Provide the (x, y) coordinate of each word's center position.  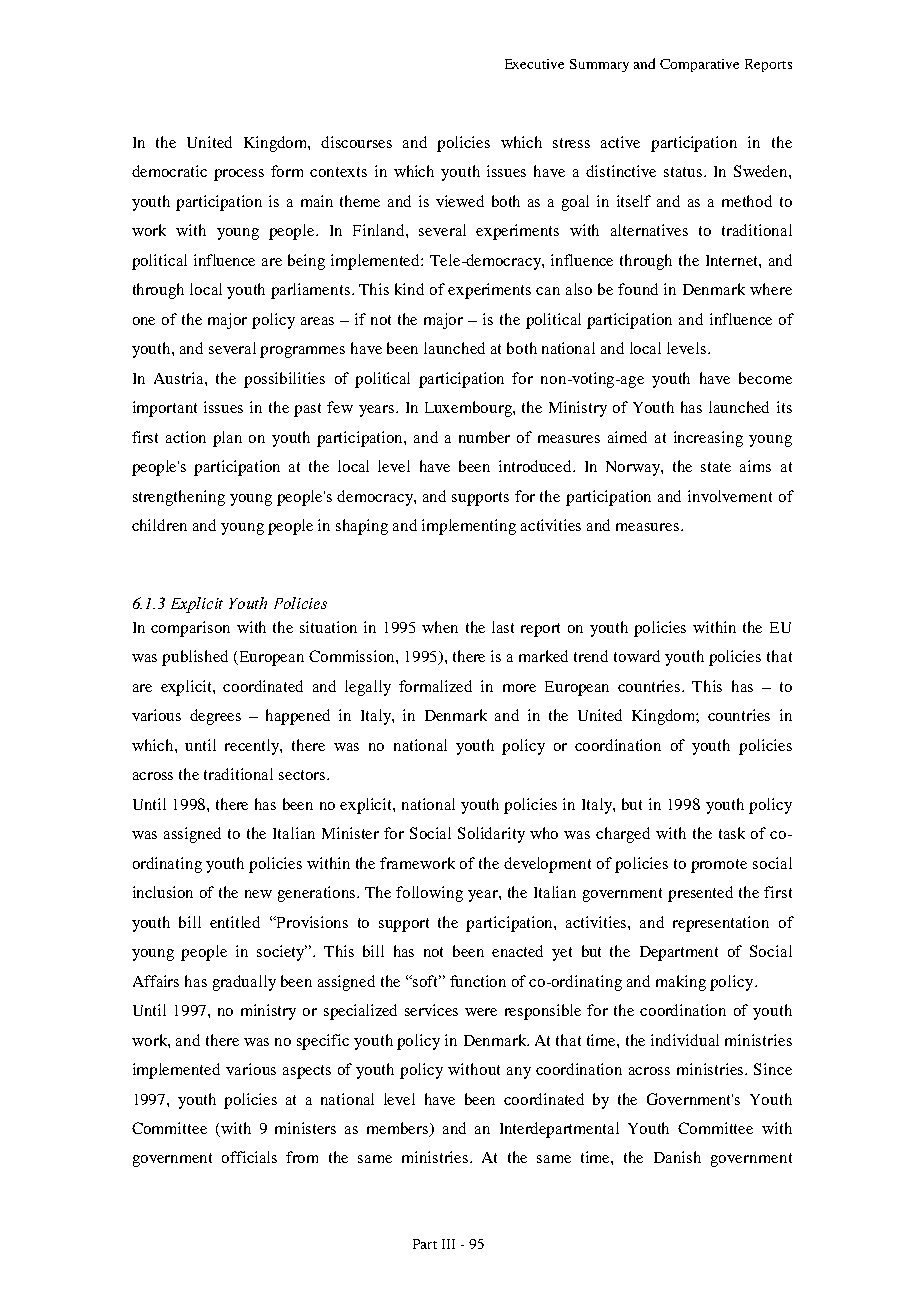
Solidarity (491, 835)
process (239, 175)
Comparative (699, 65)
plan (227, 439)
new (258, 894)
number (484, 437)
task (732, 833)
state (716, 467)
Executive (534, 64)
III (448, 1244)
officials (249, 1157)
